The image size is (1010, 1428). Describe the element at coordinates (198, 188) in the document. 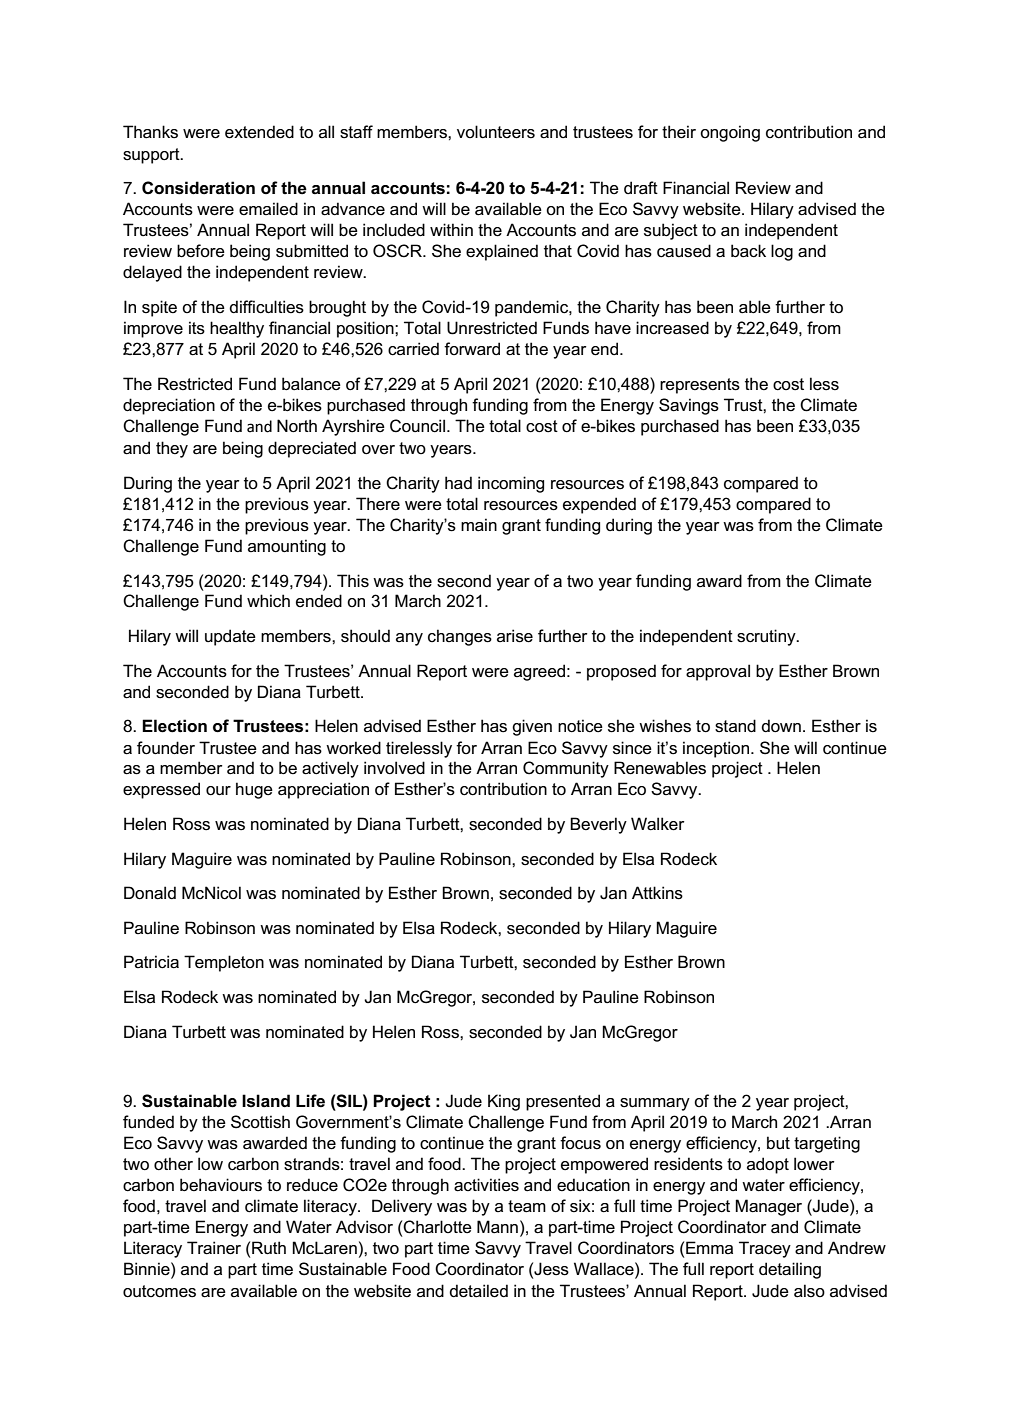

I see `Consideration` at that location.
